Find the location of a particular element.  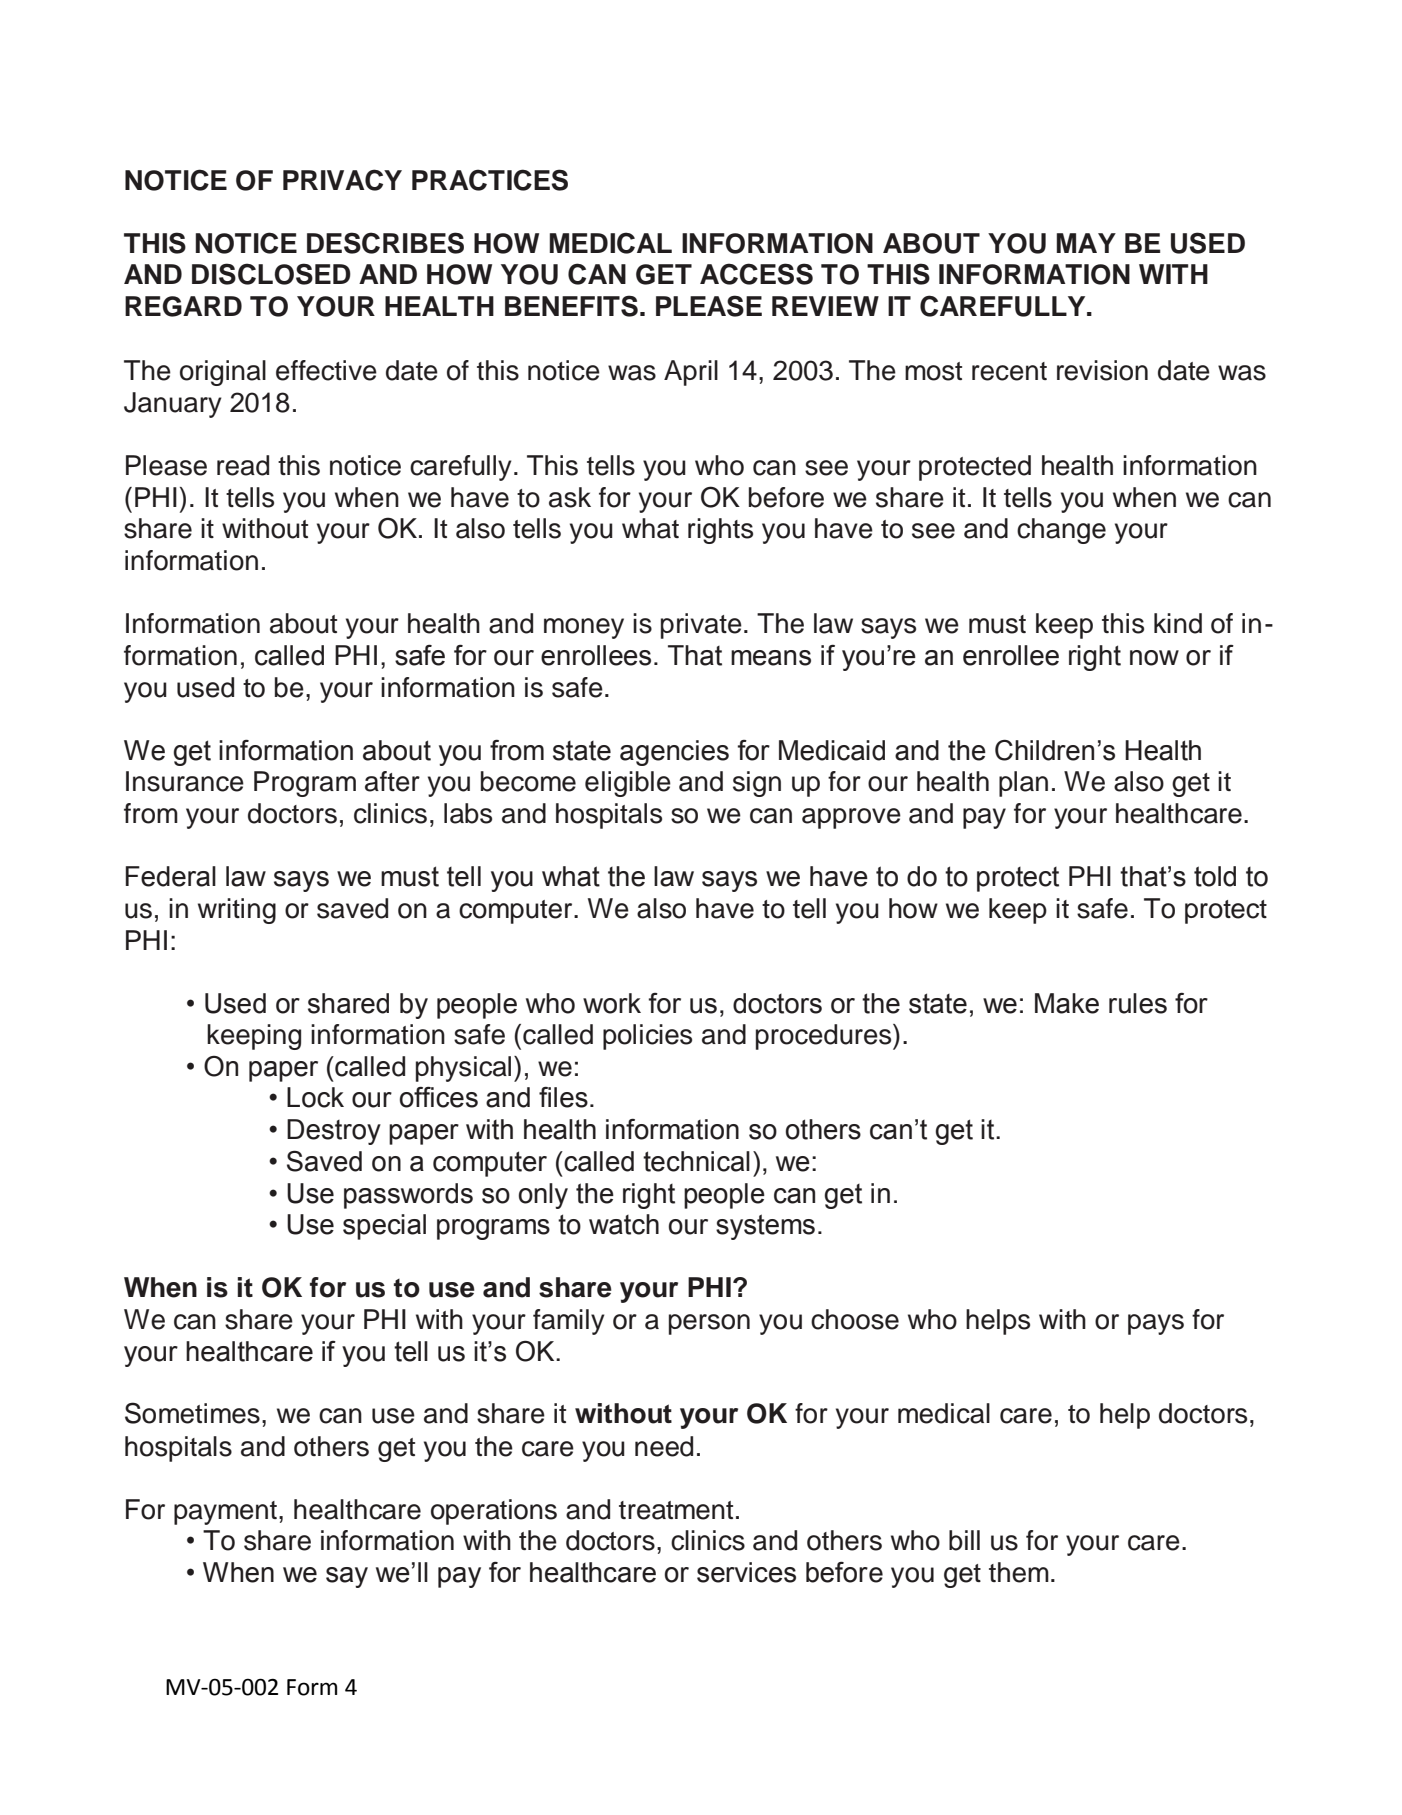

treatment is located at coordinates (676, 1510).
